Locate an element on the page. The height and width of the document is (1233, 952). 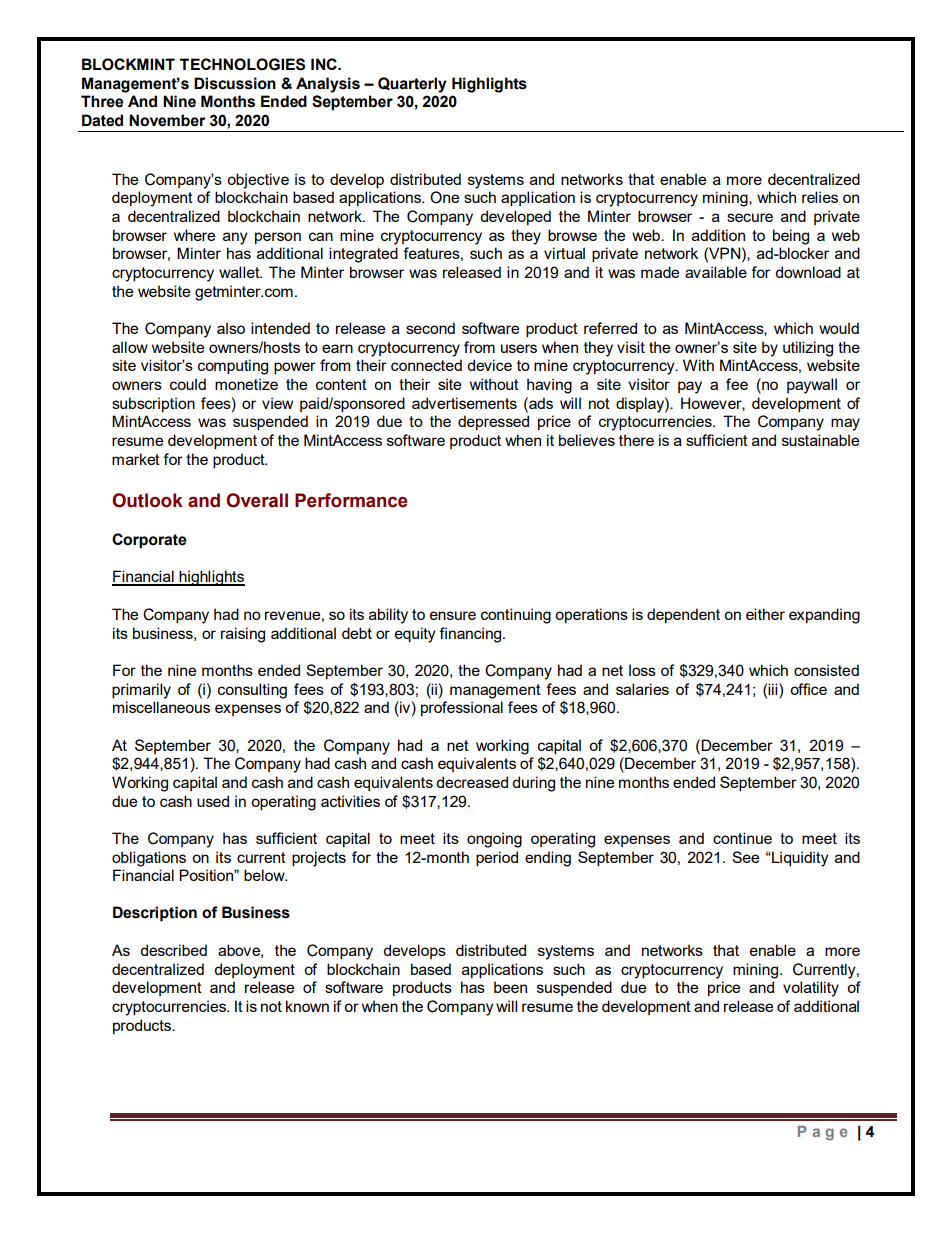
utilizing is located at coordinates (808, 349).
